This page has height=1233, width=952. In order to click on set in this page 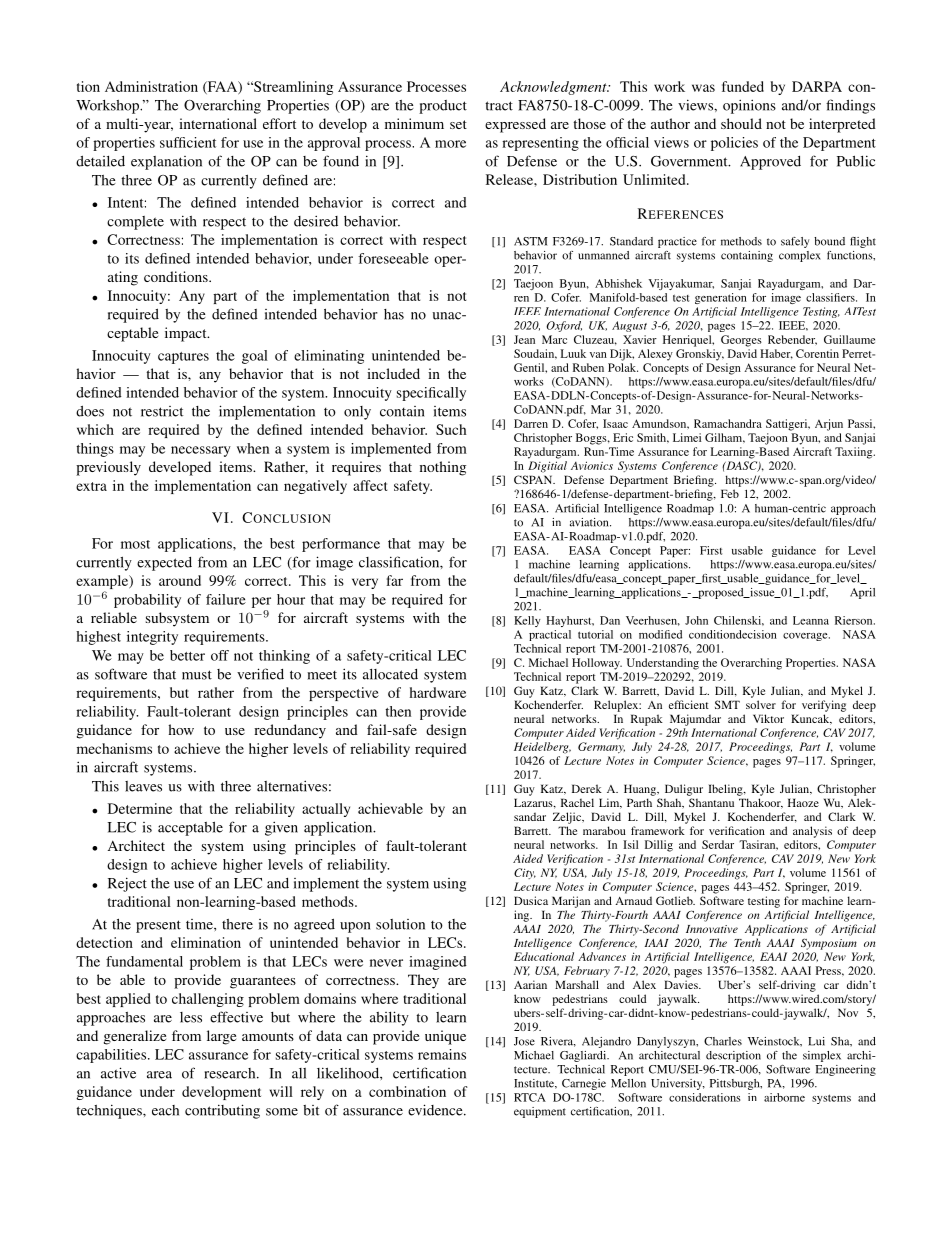, I will do `click(458, 124)`.
